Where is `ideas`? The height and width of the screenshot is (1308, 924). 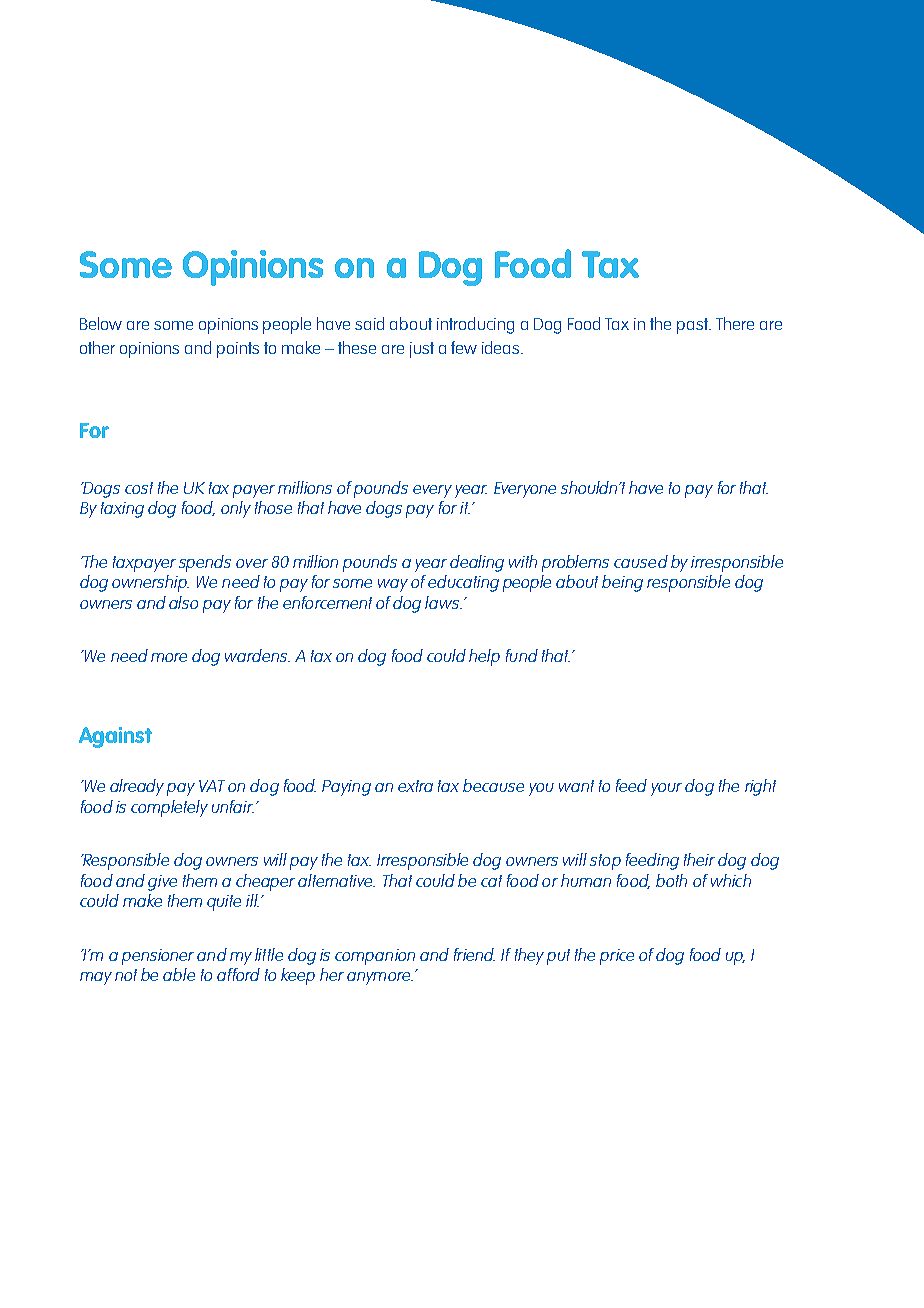
ideas is located at coordinates (502, 347).
